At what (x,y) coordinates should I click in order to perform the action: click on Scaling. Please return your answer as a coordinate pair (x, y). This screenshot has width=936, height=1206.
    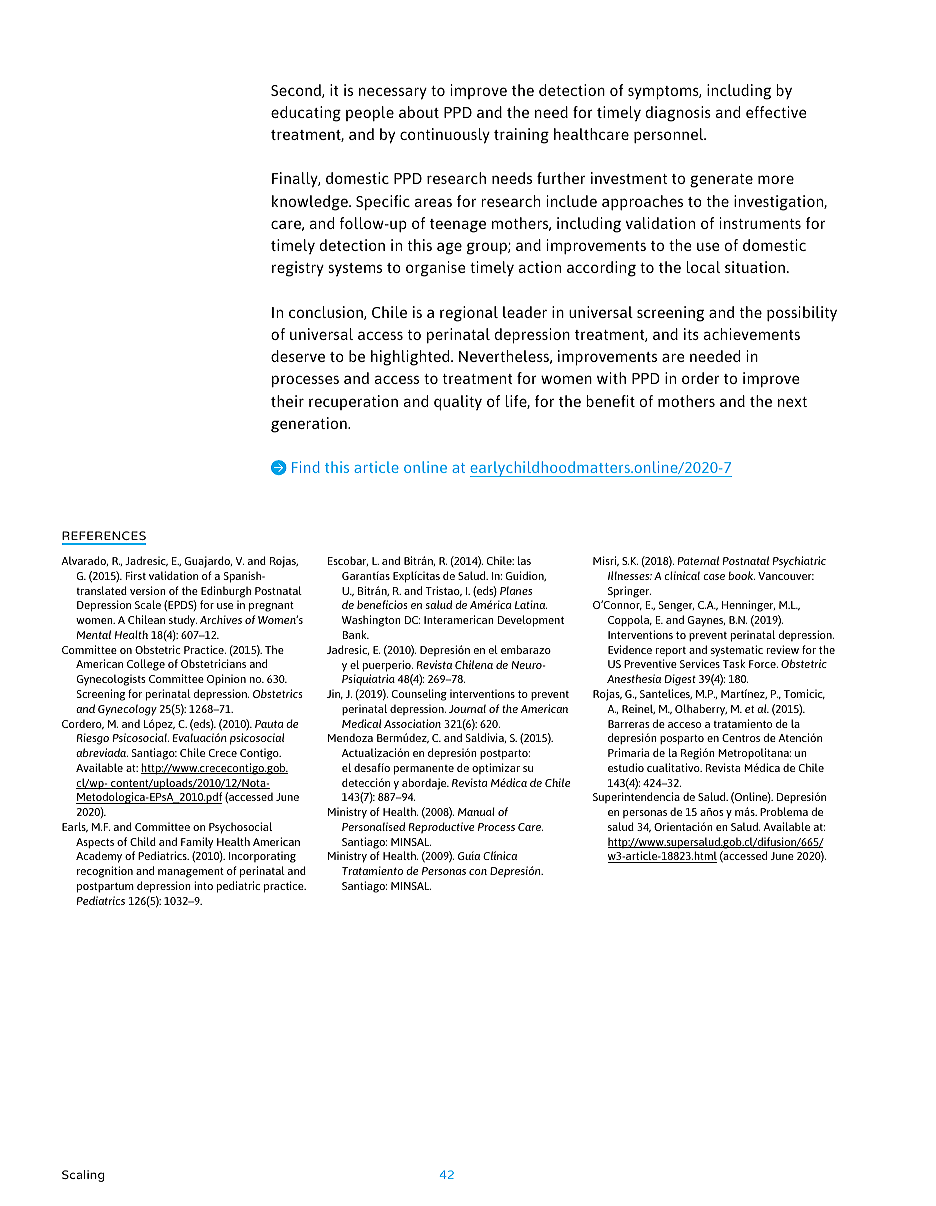
    Looking at the image, I should click on (83, 1176).
